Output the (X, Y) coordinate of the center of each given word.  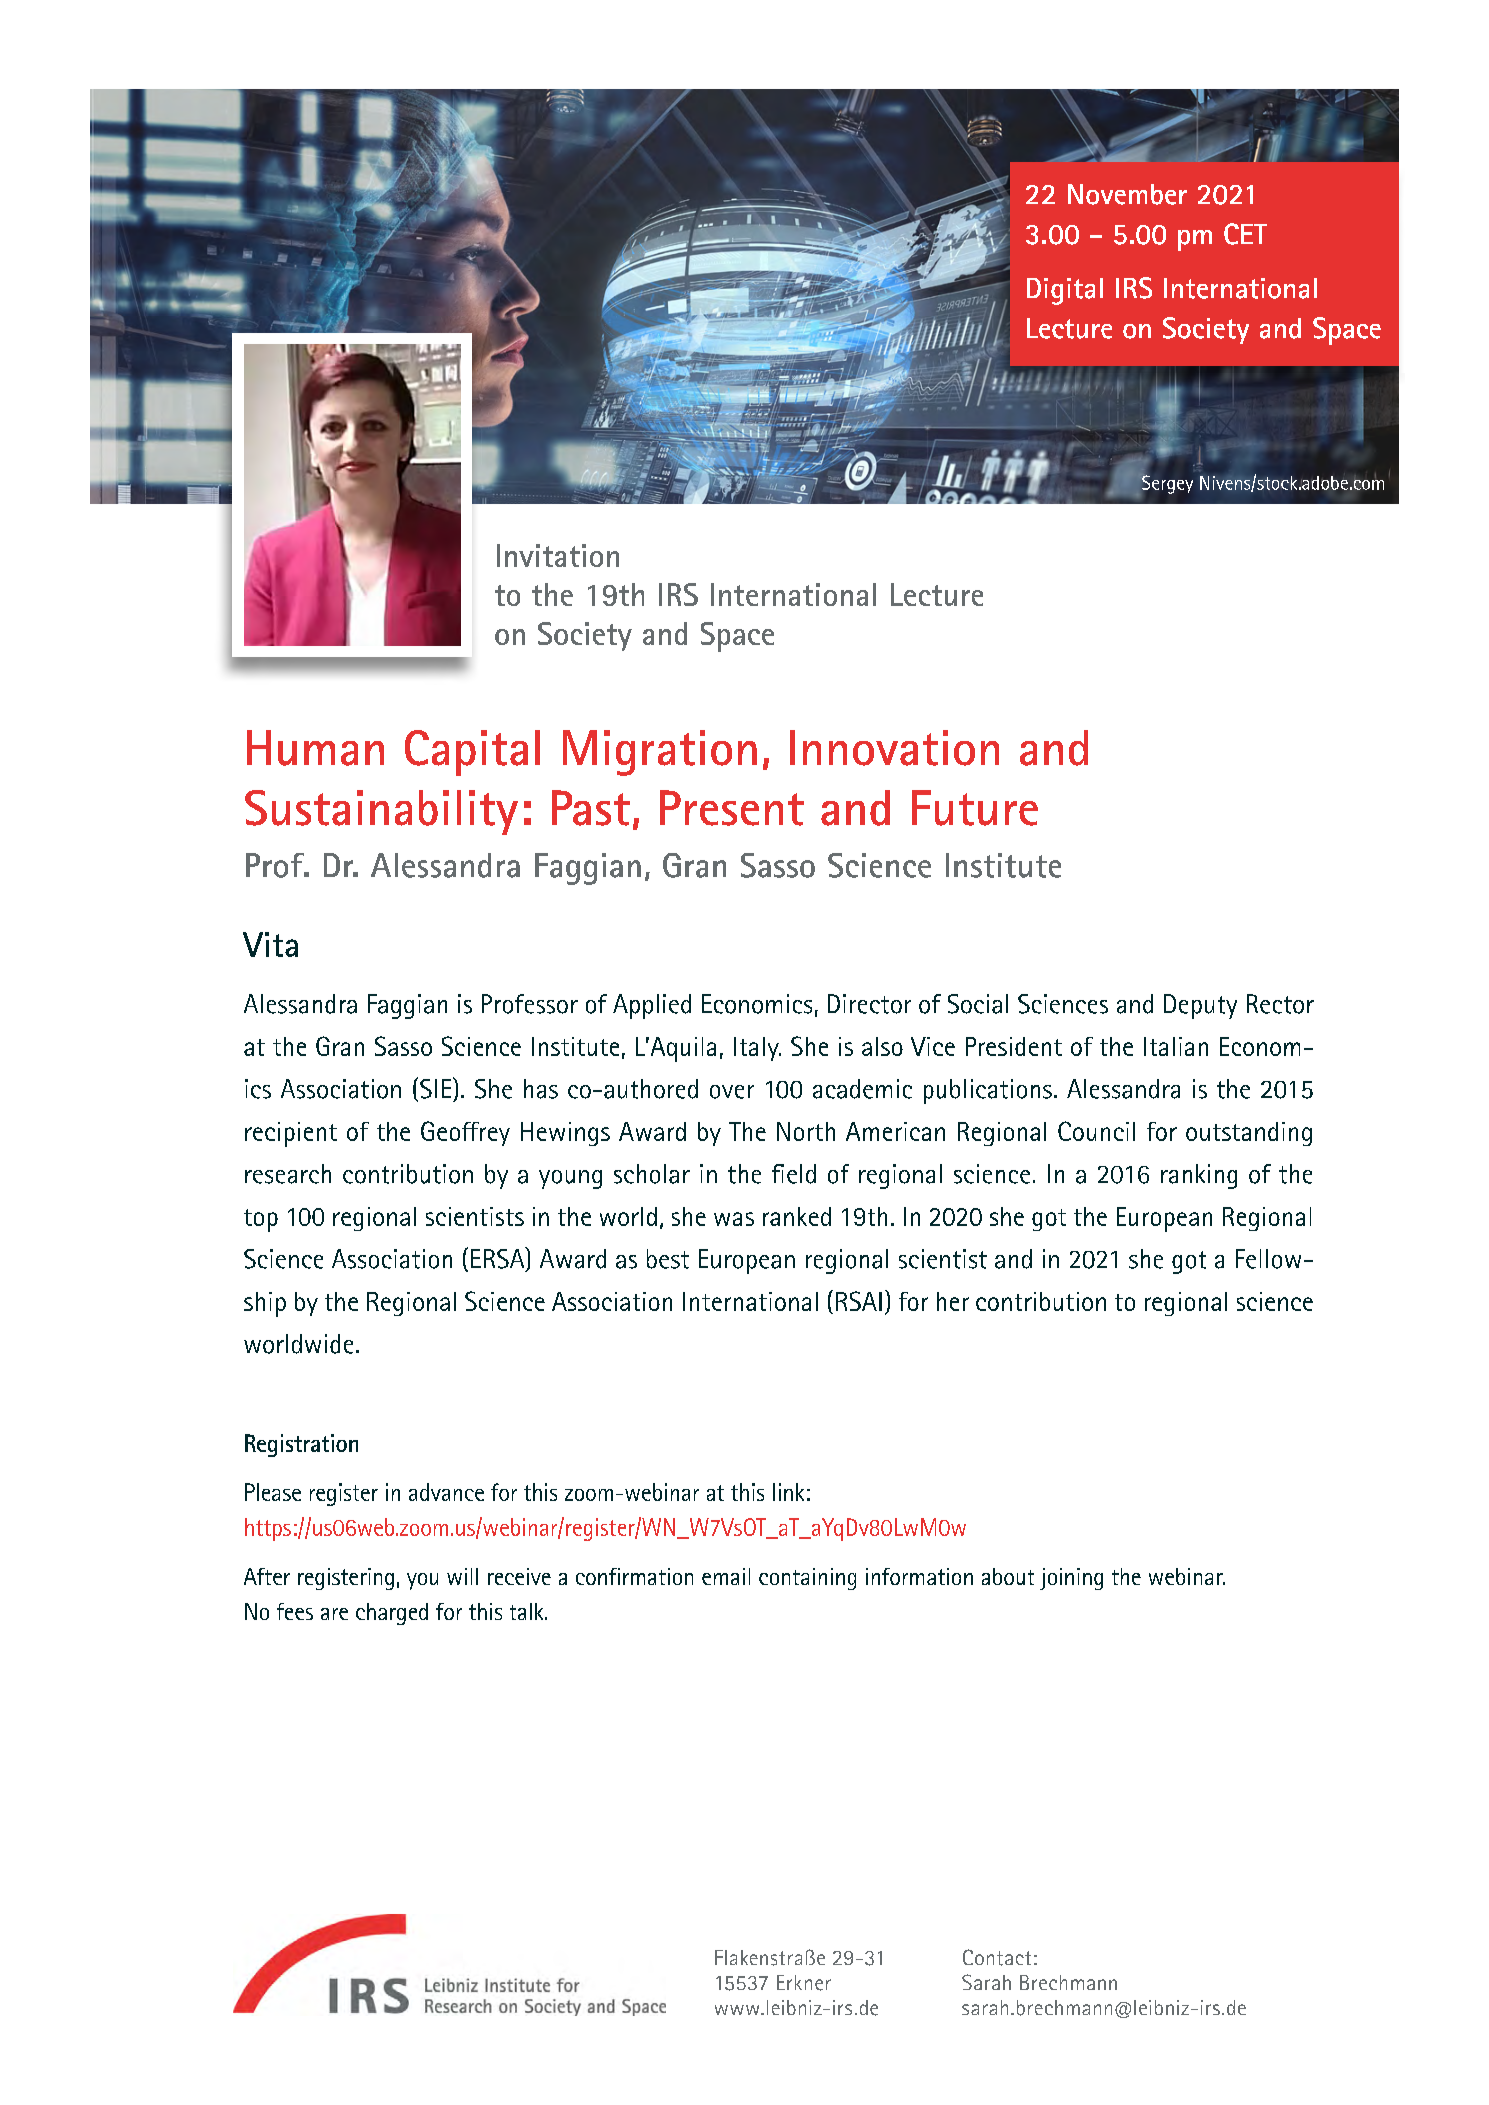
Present (732, 808)
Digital (1065, 291)
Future (975, 808)
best (668, 1259)
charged (392, 1614)
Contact (997, 1957)
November (1127, 194)
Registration (301, 1445)
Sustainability (381, 812)
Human (315, 748)
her (953, 1301)
